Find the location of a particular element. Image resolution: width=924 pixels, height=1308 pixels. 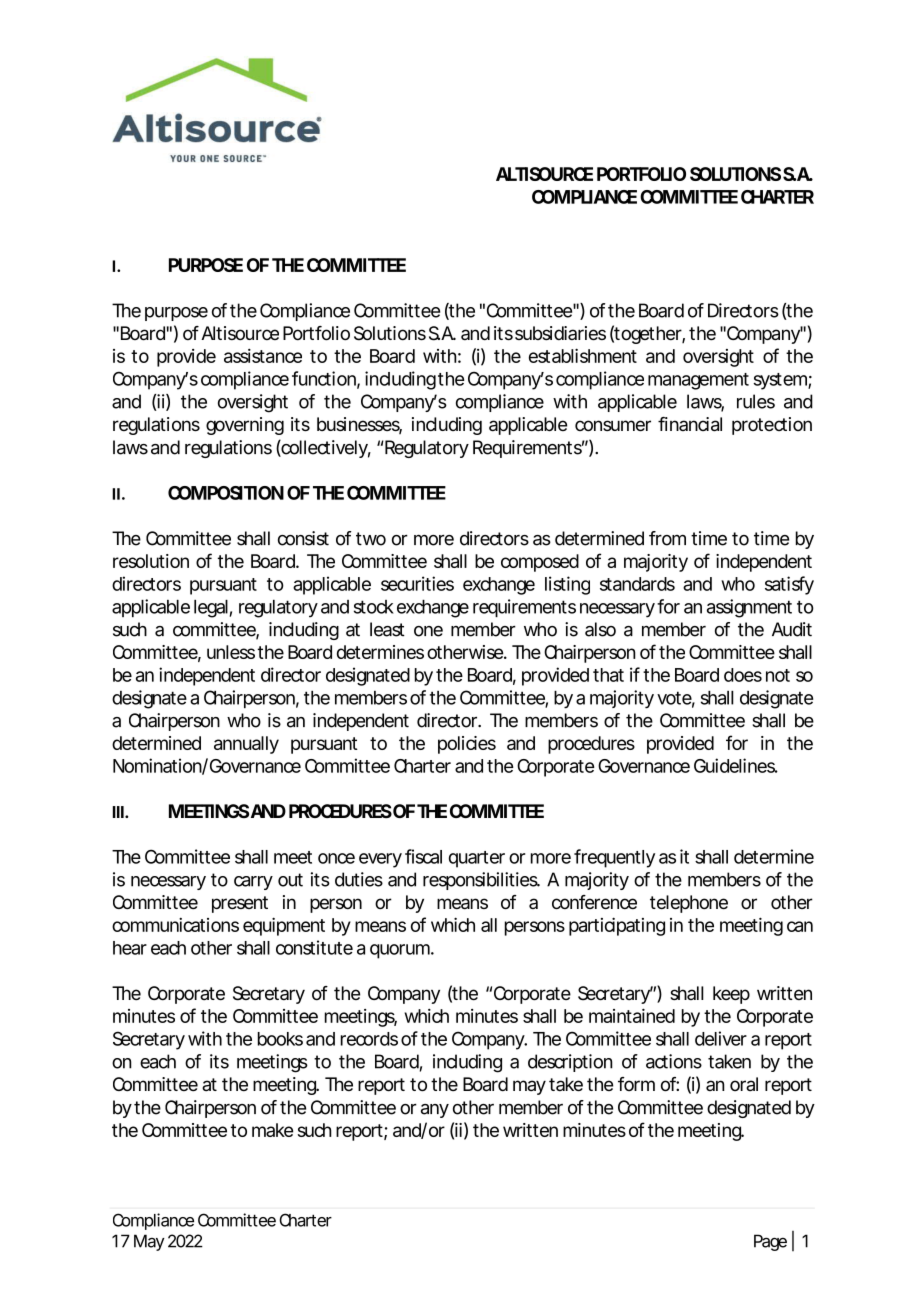

Page is located at coordinates (770, 1242).
